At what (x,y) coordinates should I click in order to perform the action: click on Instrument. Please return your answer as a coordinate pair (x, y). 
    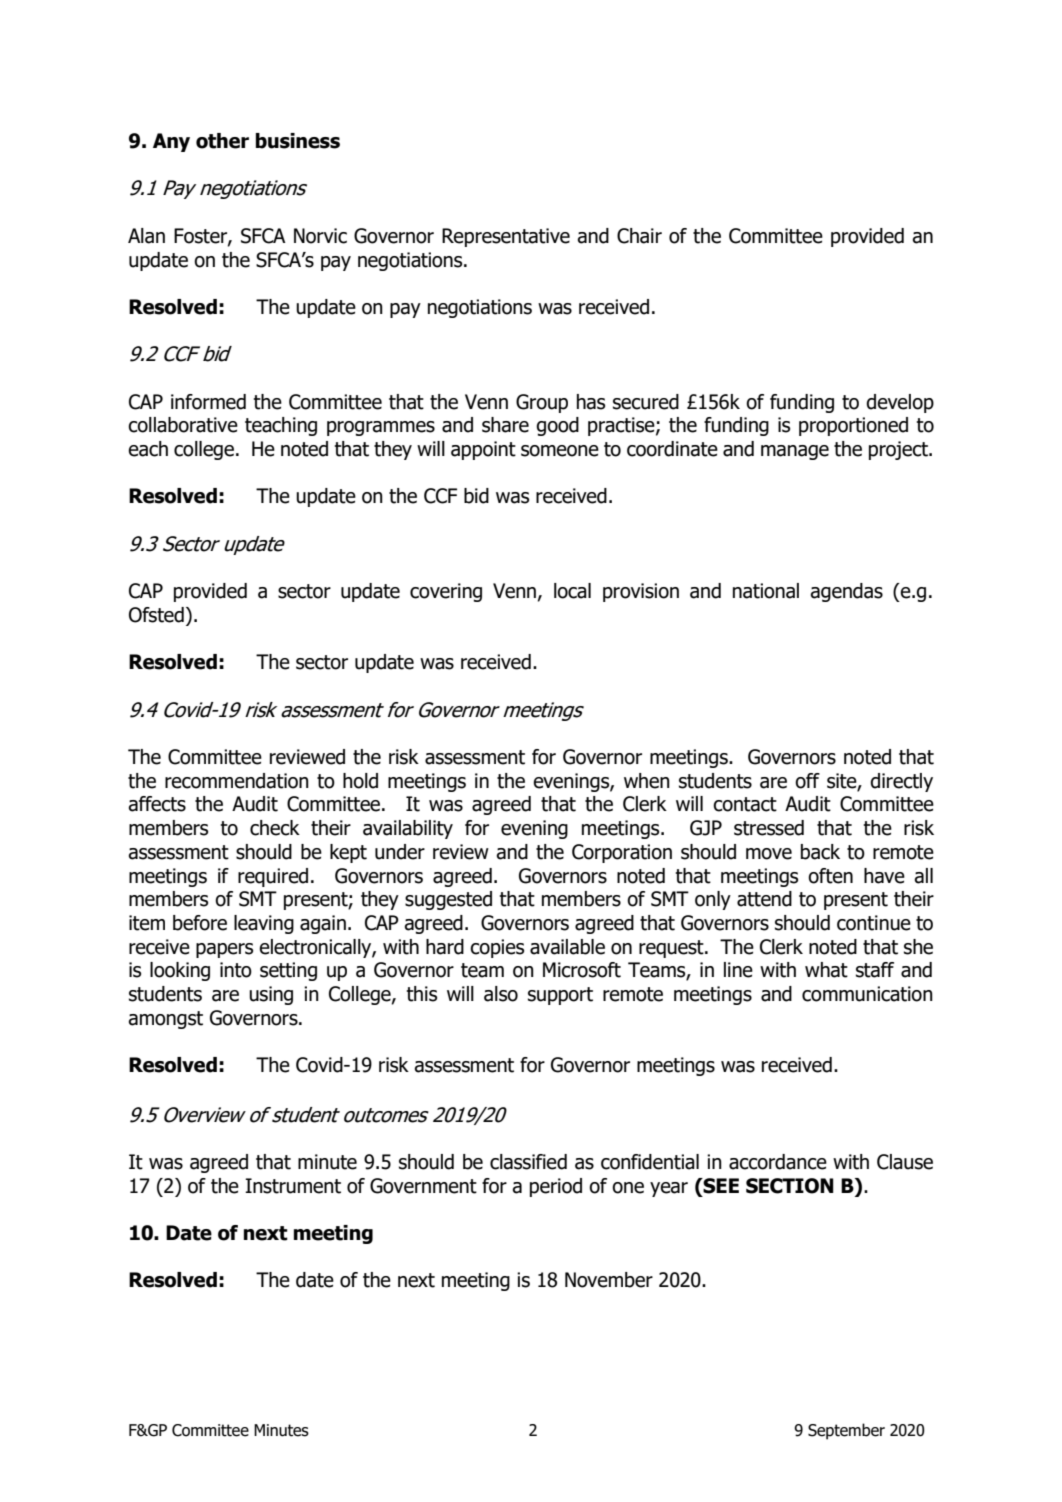
    Looking at the image, I should click on (293, 1186).
